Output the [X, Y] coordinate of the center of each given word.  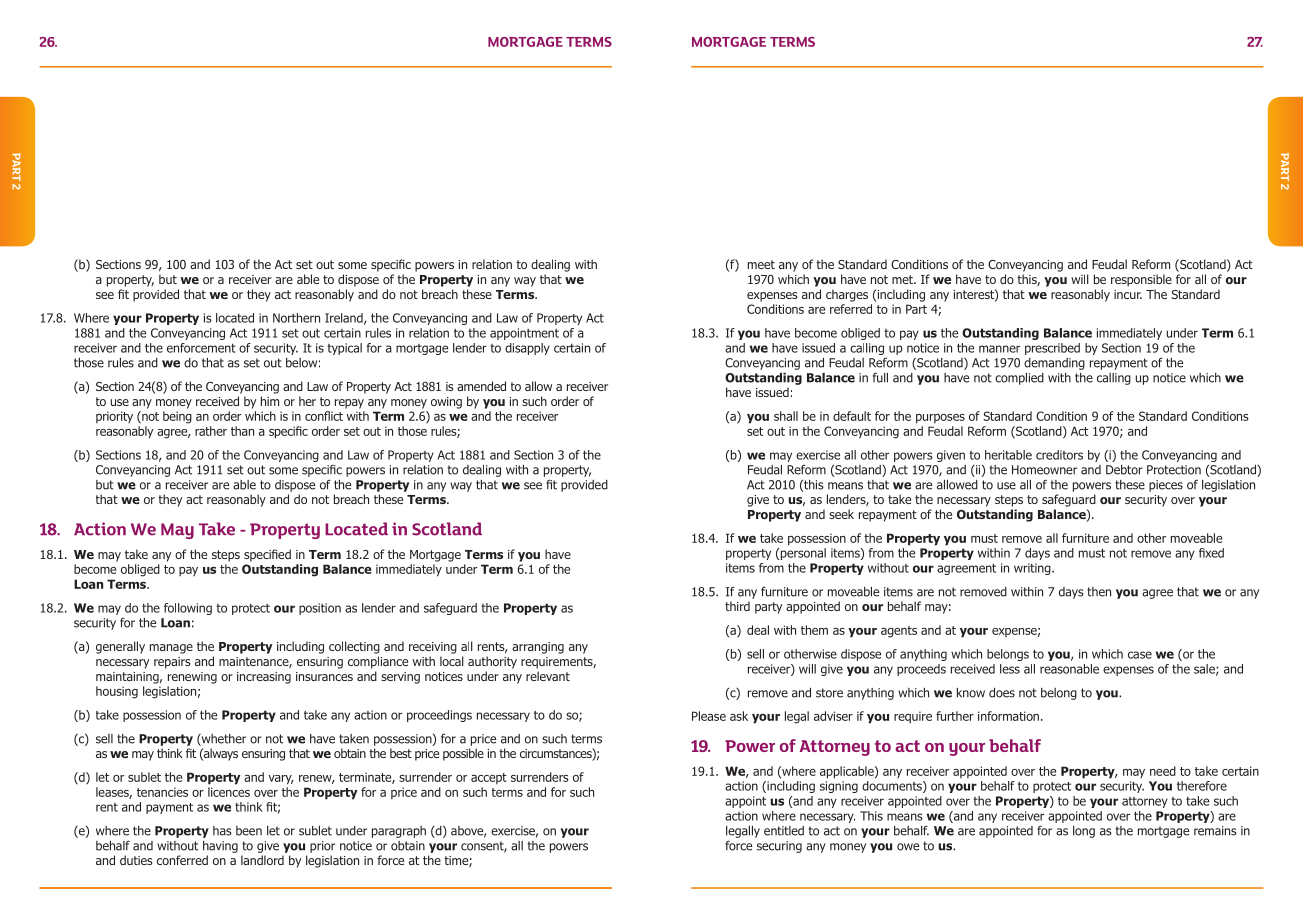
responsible [1141, 280]
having [220, 847]
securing [779, 847]
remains [1215, 831]
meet [761, 264]
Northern [296, 318]
